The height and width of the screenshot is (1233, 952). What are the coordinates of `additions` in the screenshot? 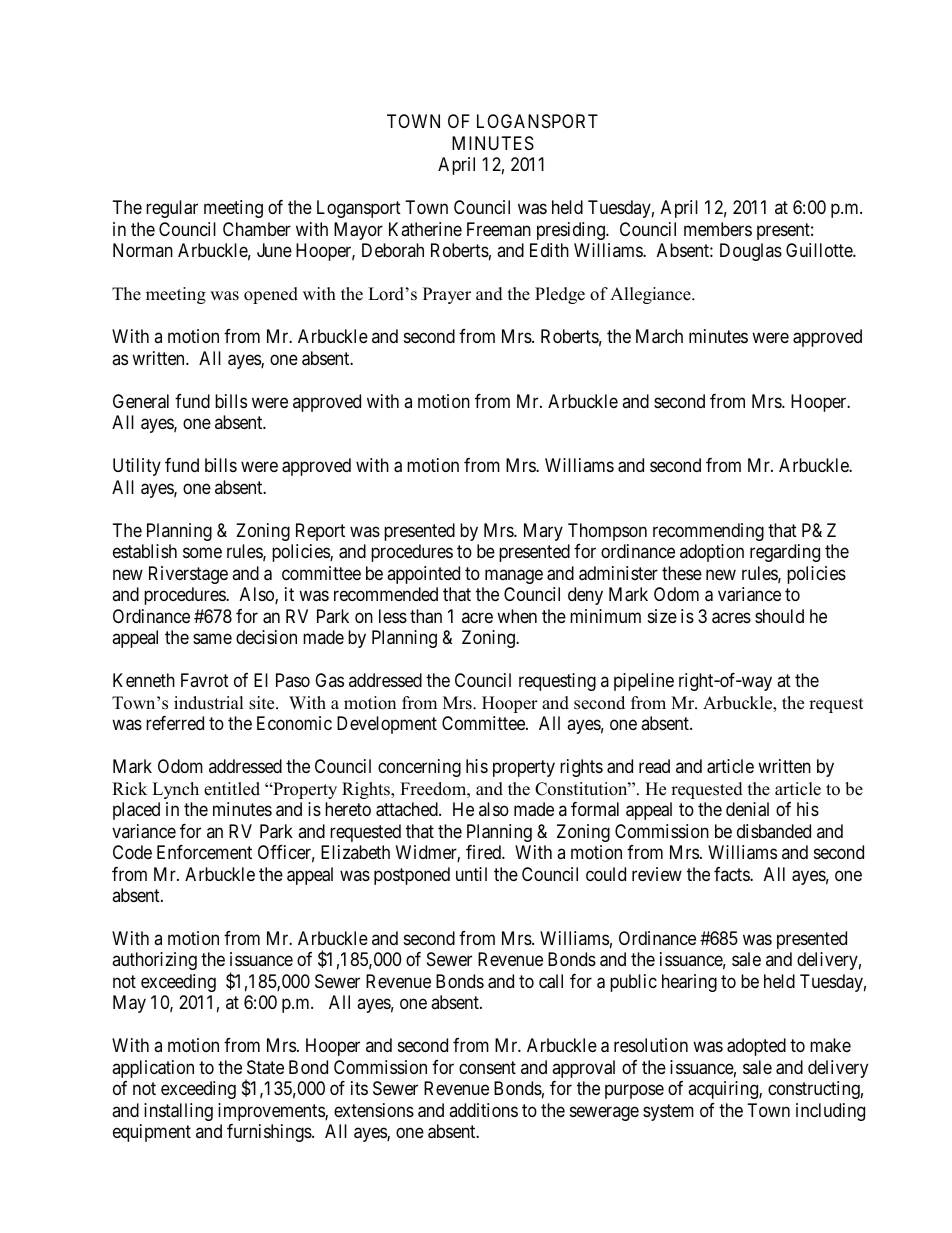 It's located at (483, 1110).
